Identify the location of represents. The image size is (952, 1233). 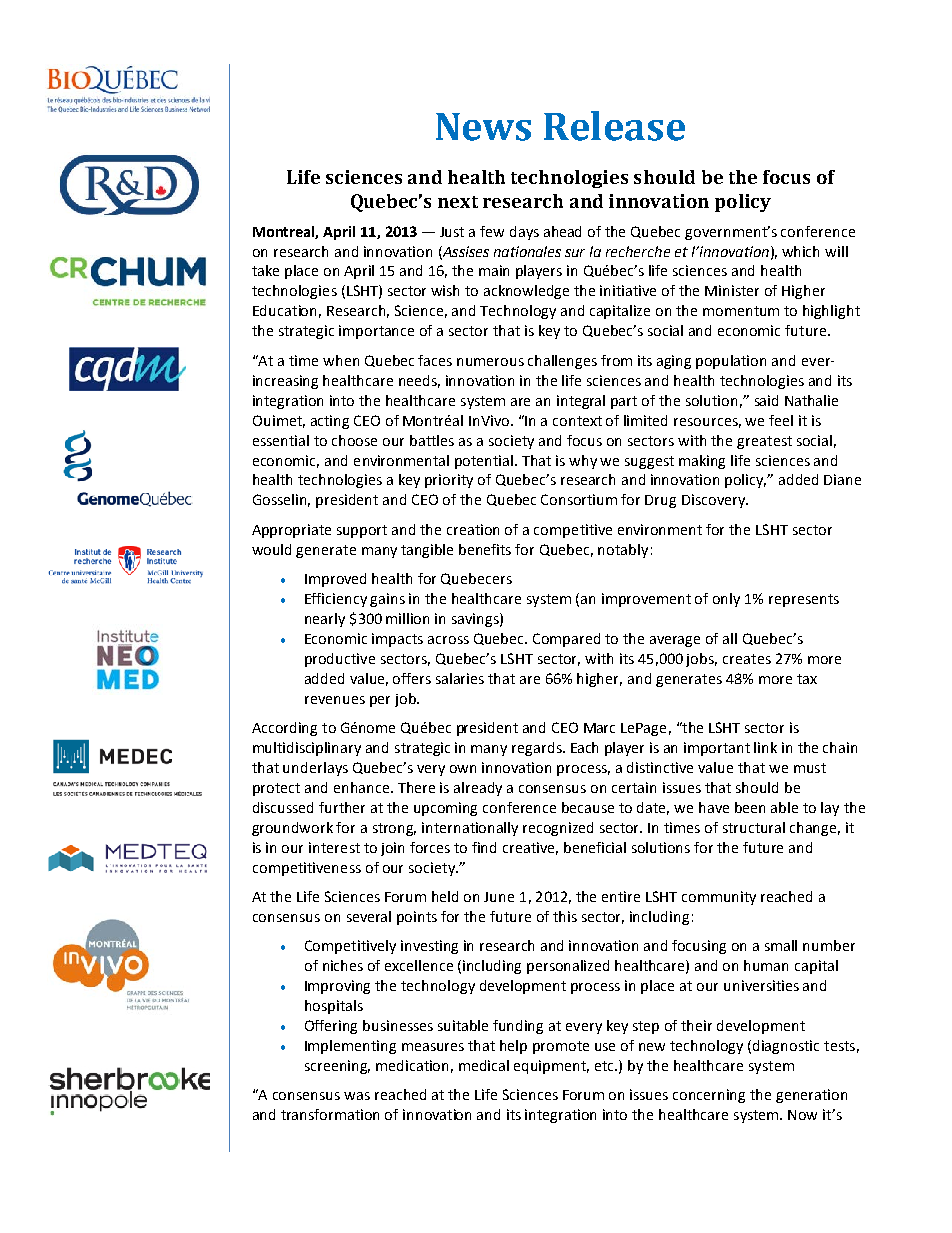
(804, 600).
